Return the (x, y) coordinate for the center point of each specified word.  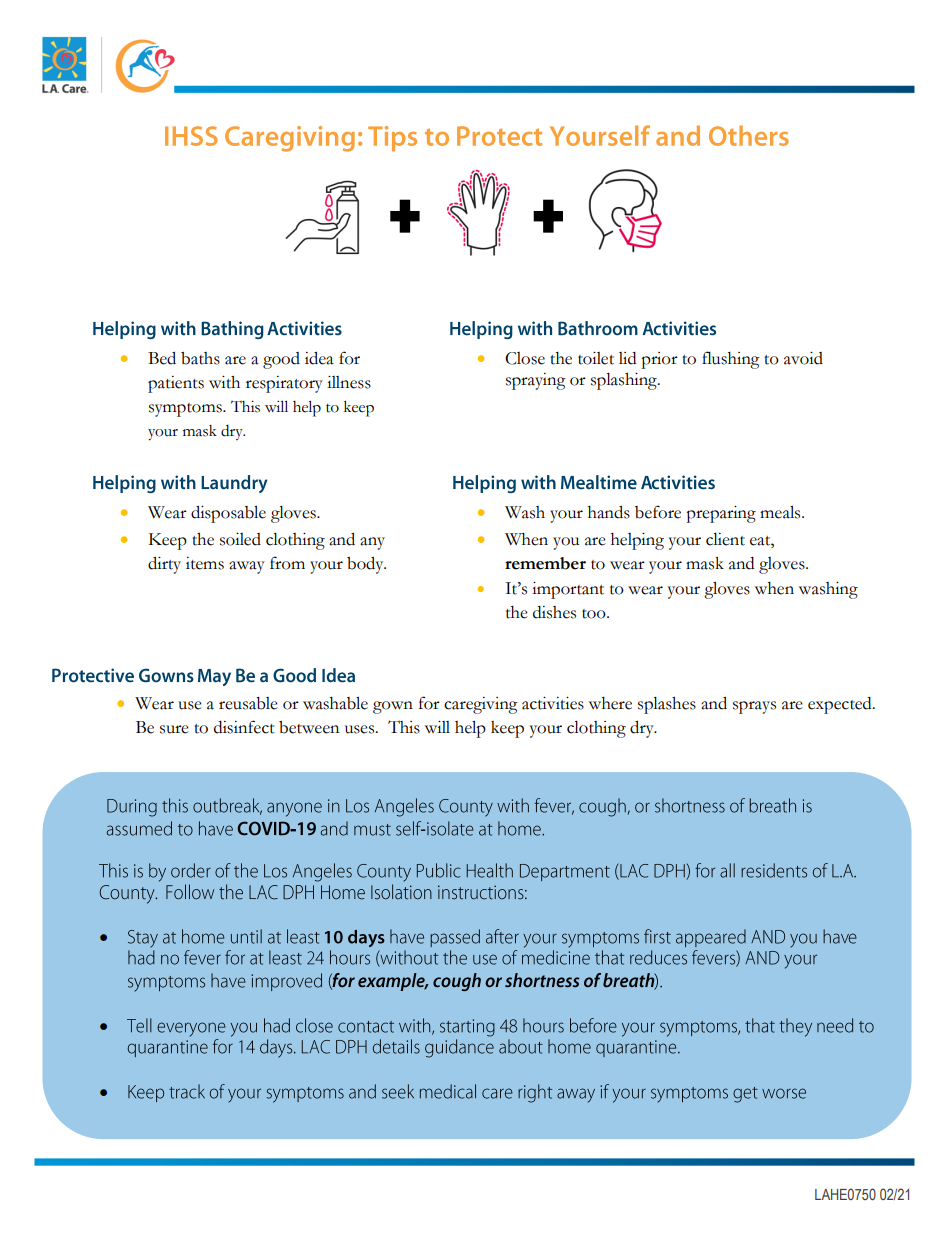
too (595, 614)
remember (545, 563)
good (281, 360)
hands (609, 512)
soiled (240, 539)
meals (781, 512)
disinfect (244, 727)
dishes (554, 612)
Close (525, 358)
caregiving (481, 705)
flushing (731, 360)
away (247, 567)
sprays (754, 707)
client (725, 539)
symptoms (186, 410)
